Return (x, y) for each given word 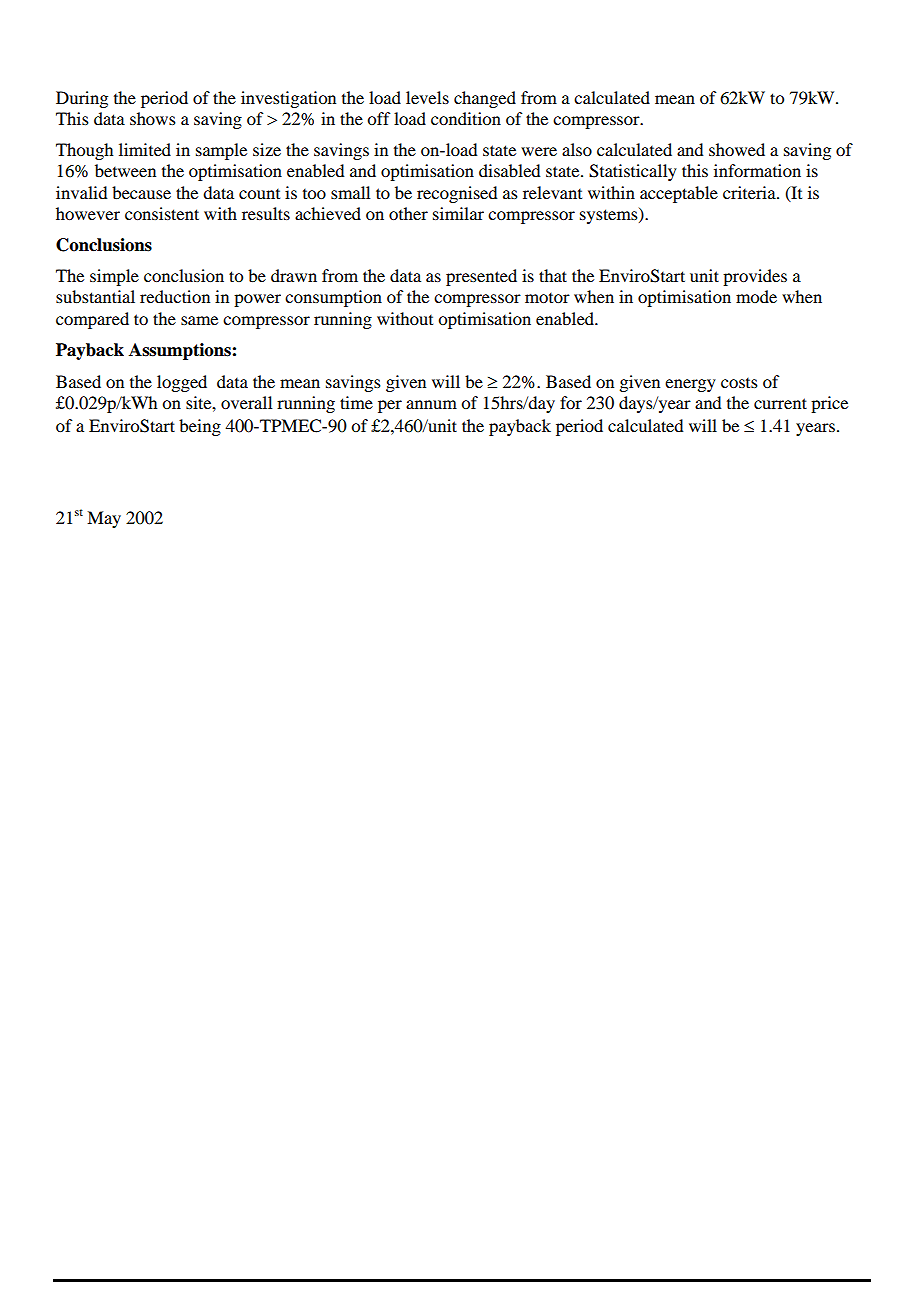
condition (466, 118)
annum (431, 404)
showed (737, 149)
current (780, 403)
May (104, 519)
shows (153, 118)
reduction (175, 296)
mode (756, 296)
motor (547, 298)
